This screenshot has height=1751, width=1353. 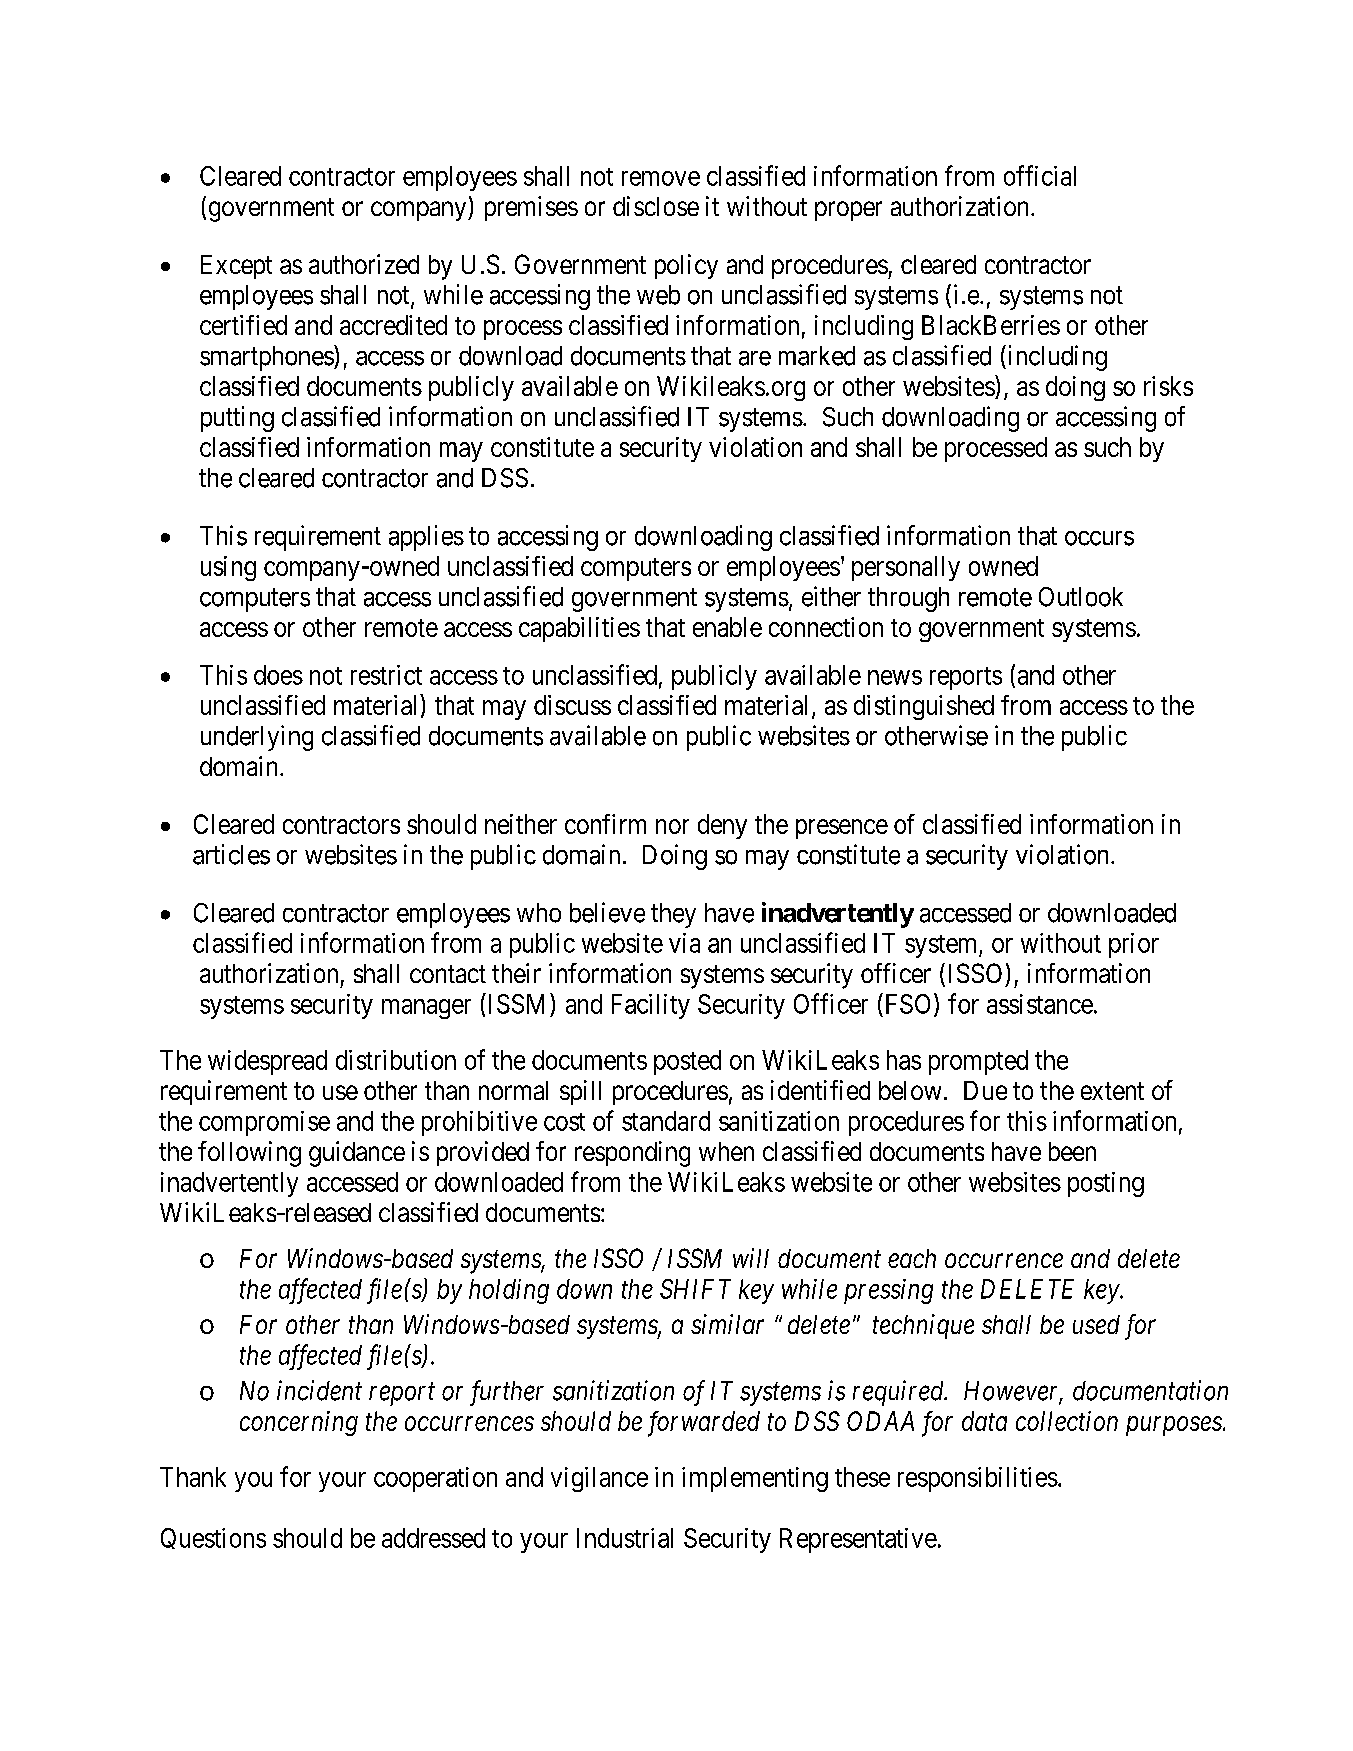 I want to click on authorized, so click(x=364, y=264).
